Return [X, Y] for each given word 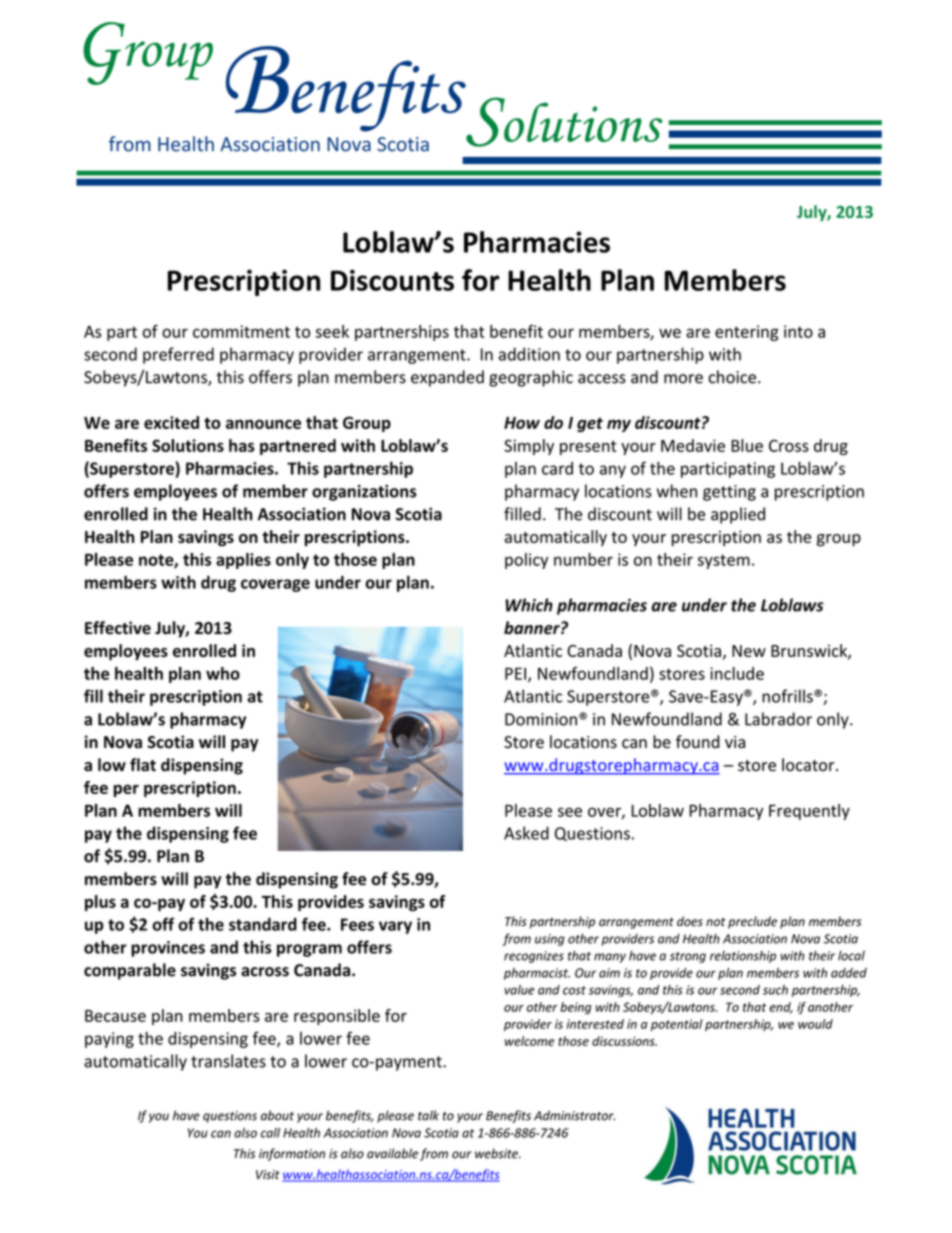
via [735, 742]
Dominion [541, 719]
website [497, 1153]
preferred [178, 355]
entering [747, 333]
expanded [447, 378]
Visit [268, 1174]
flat [143, 765]
